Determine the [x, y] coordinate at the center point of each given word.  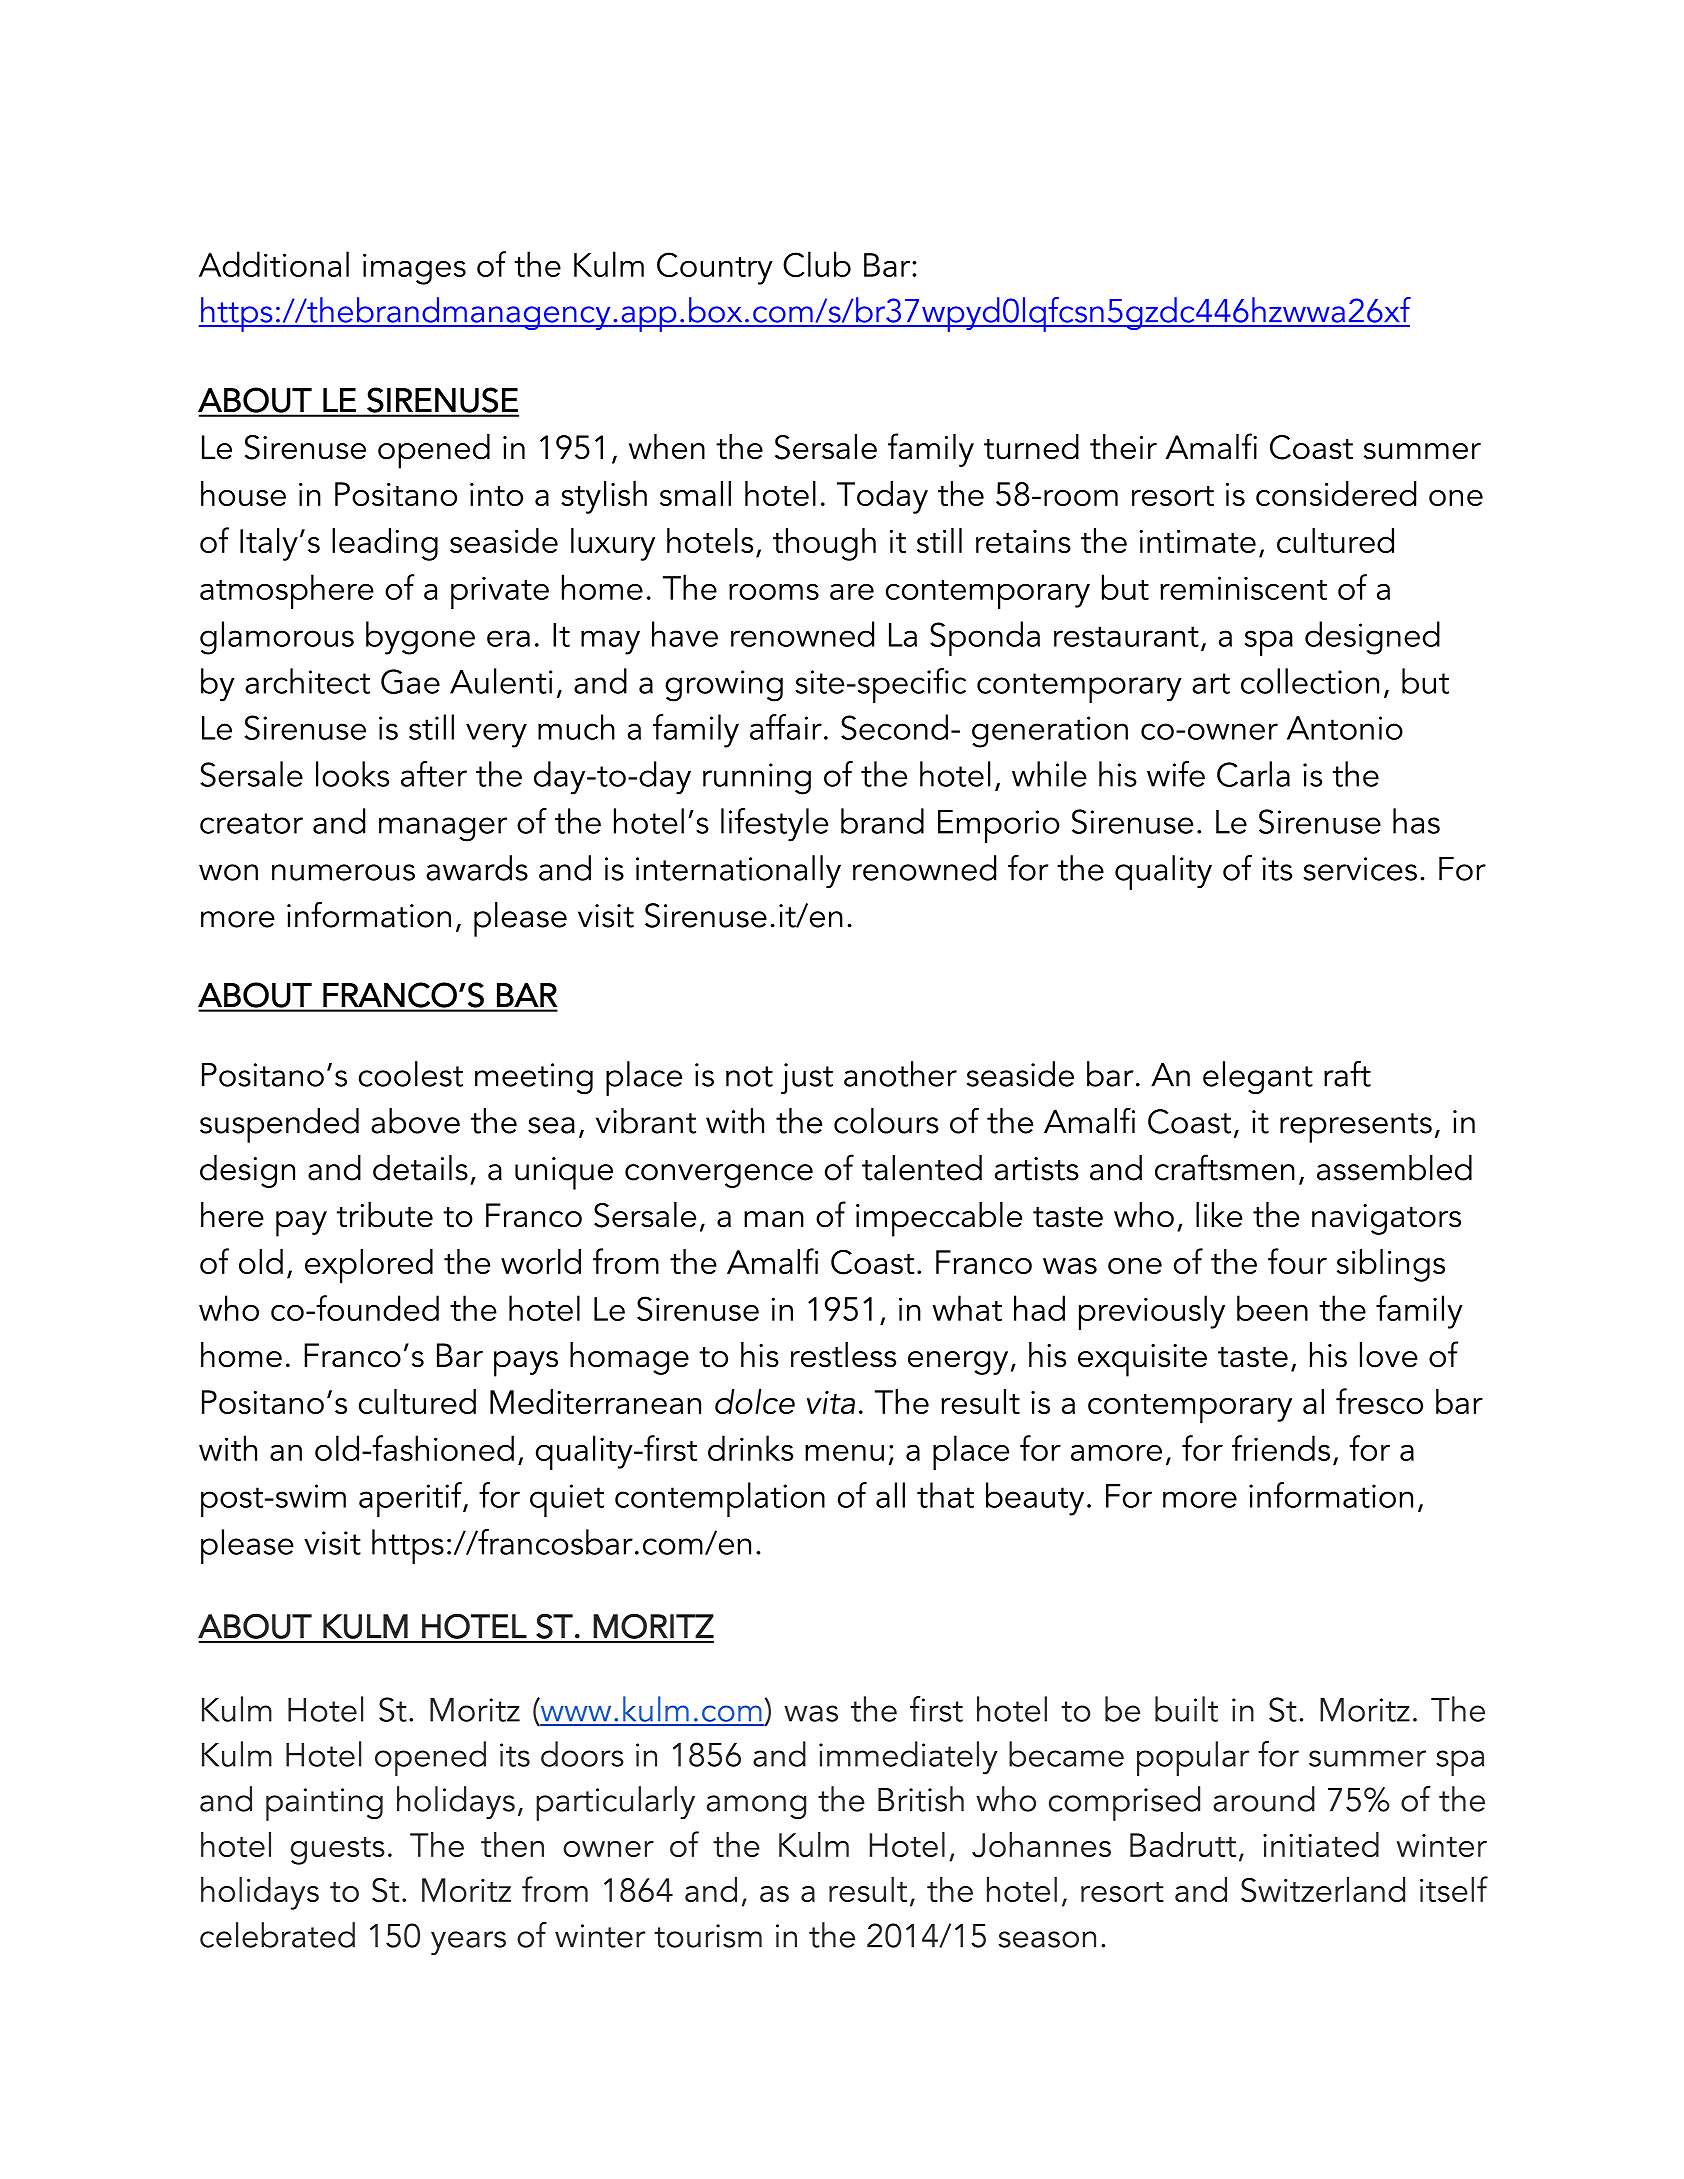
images [414, 269]
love [1389, 1355]
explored [369, 1266]
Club [817, 264]
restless [843, 1355]
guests [338, 1851]
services [1360, 869]
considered [1336, 493]
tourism [708, 1936]
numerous [343, 872]
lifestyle [774, 825]
